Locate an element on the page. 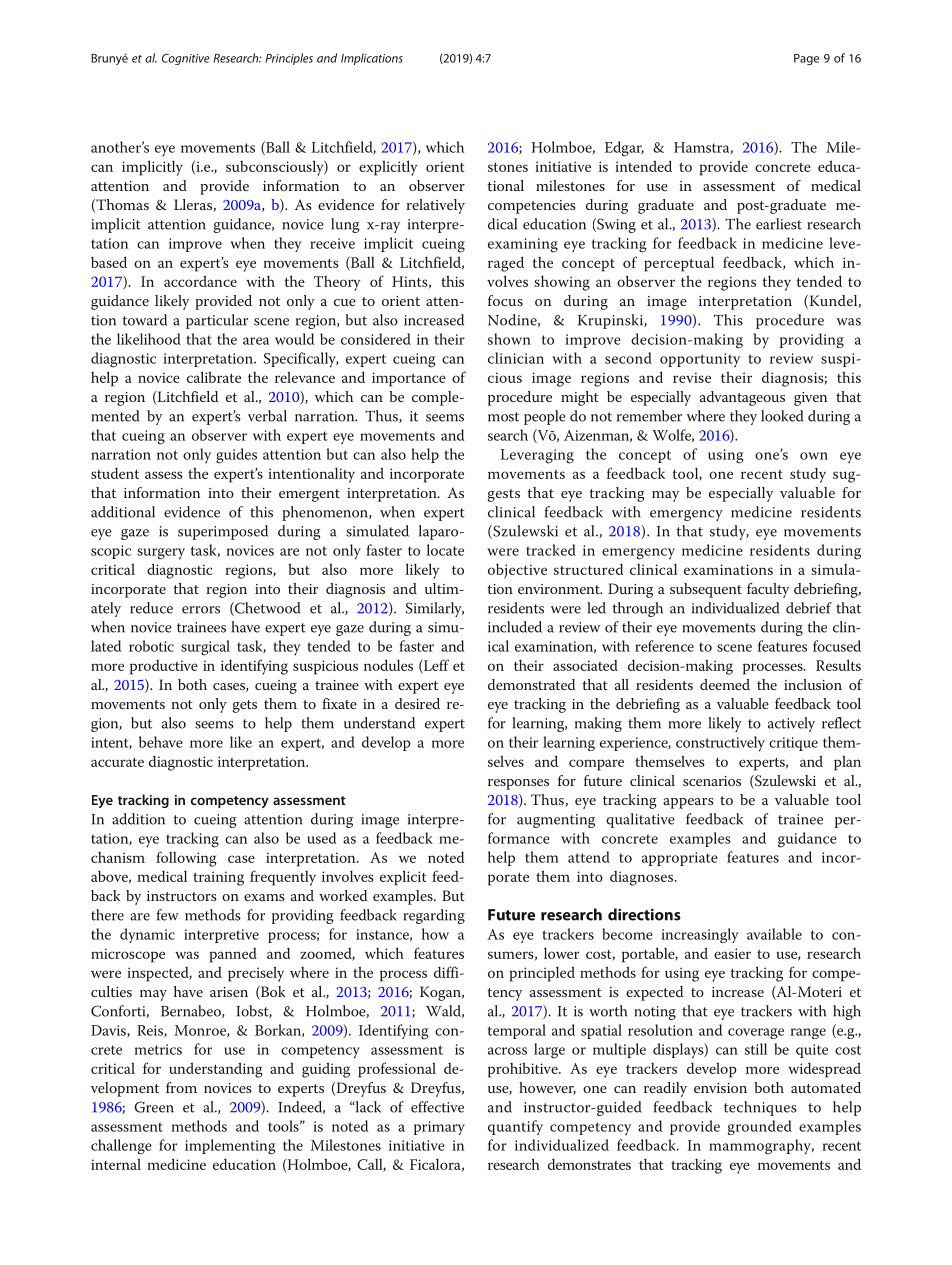 The height and width of the page is (1265, 952). errors is located at coordinates (201, 610).
